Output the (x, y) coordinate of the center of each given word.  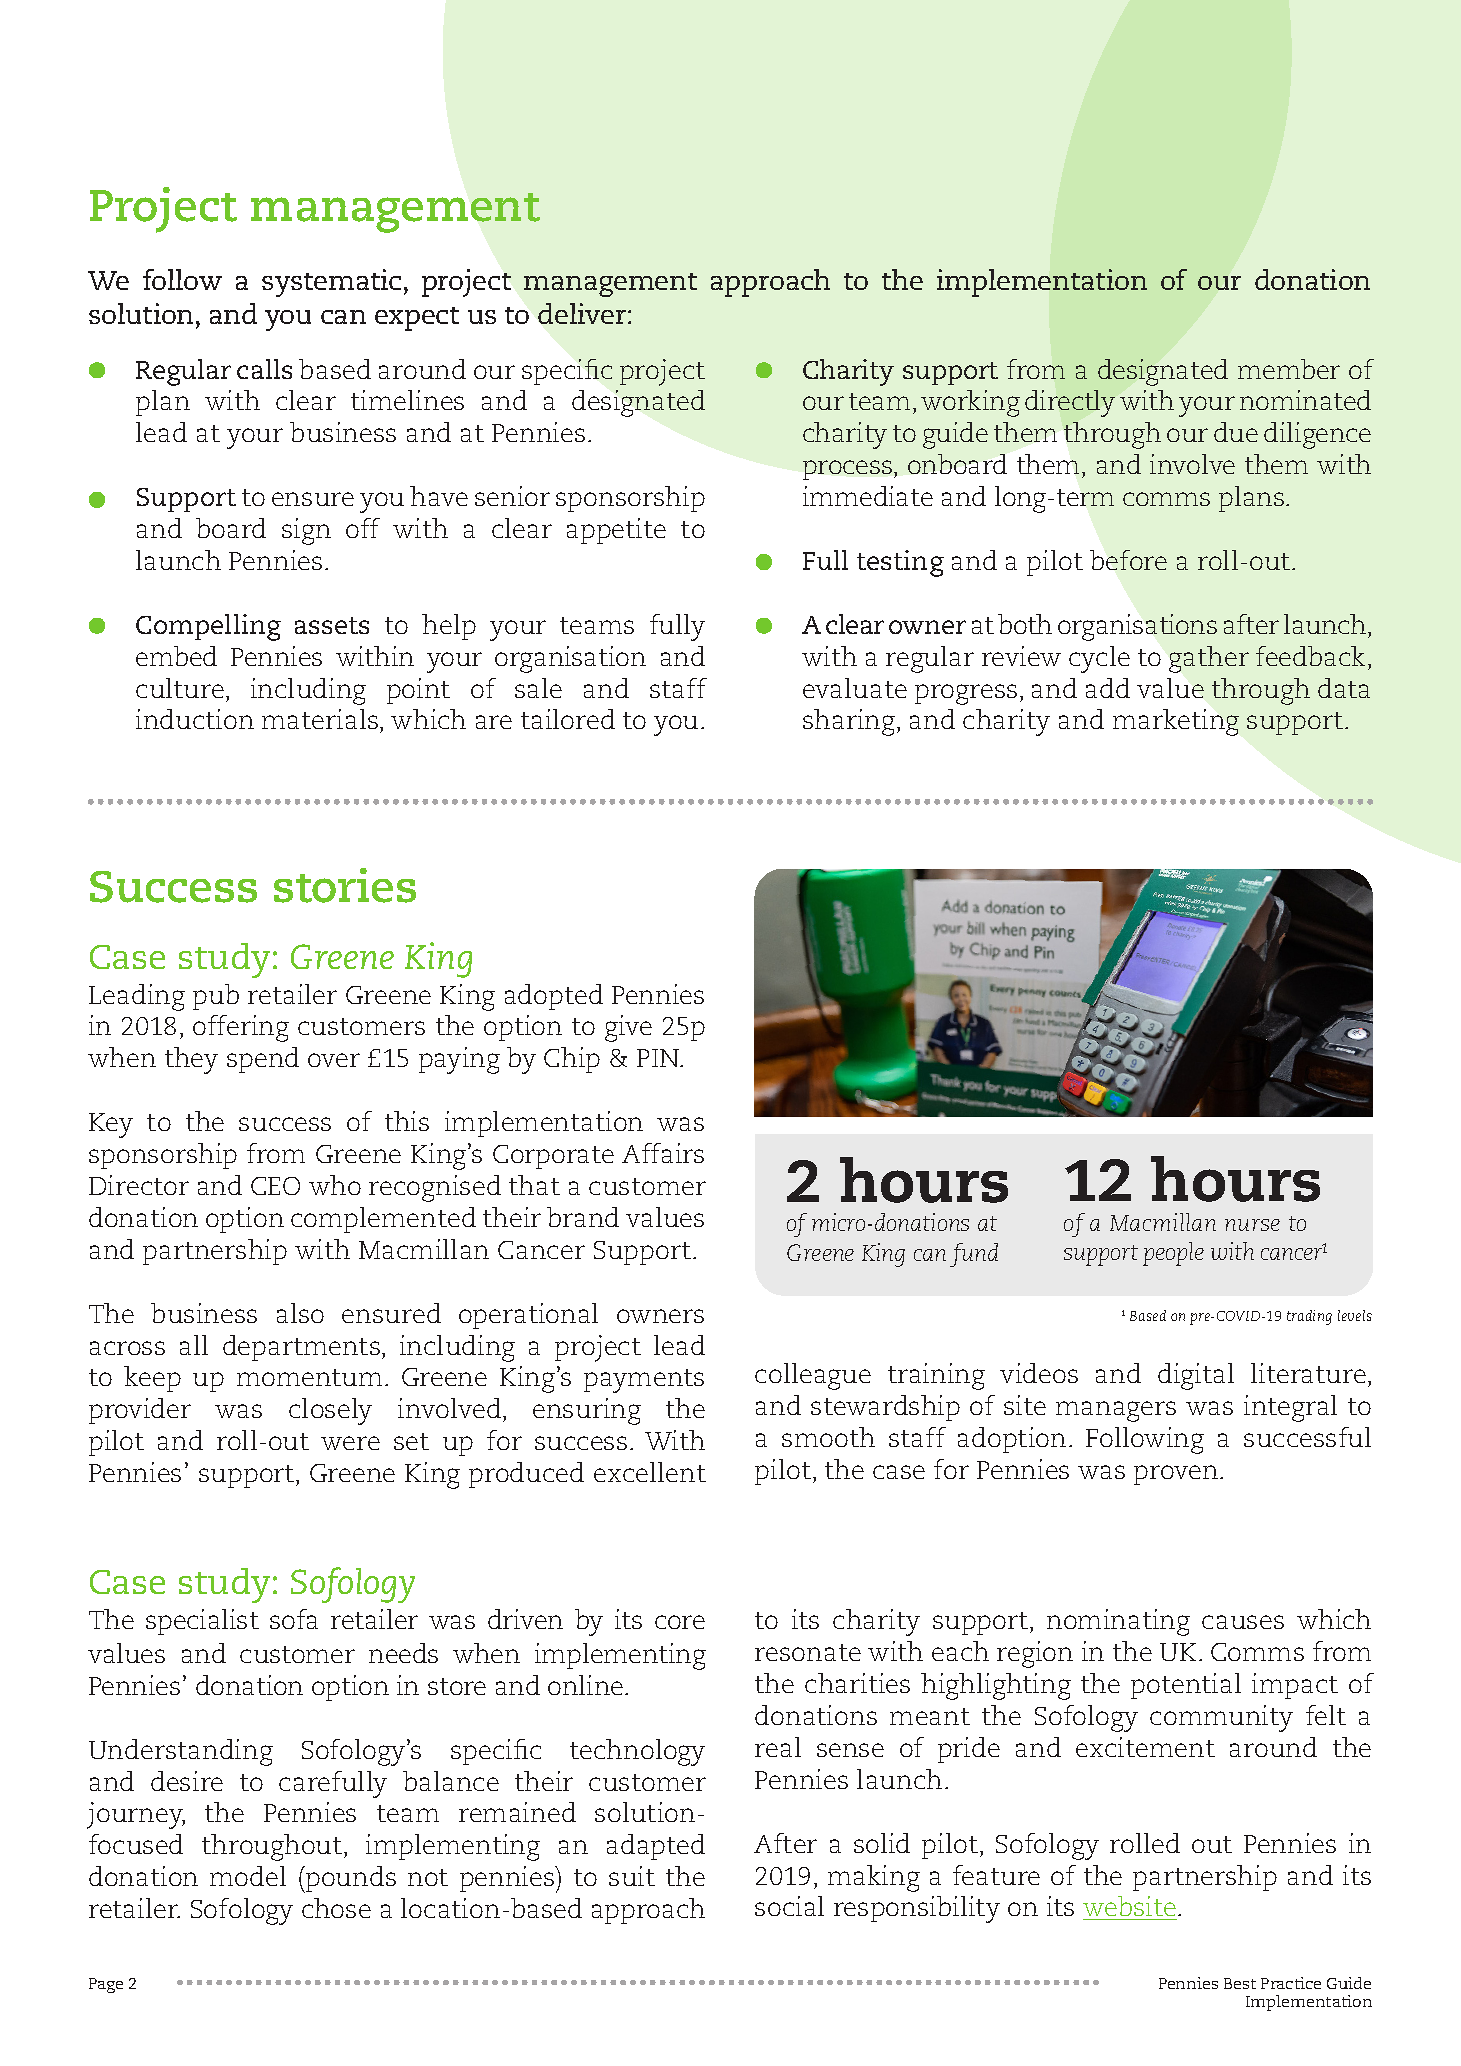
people (1173, 1254)
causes (1243, 1622)
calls (264, 369)
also (300, 1313)
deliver (583, 313)
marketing (1176, 722)
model (248, 1876)
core (680, 1622)
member (1289, 369)
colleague (813, 1376)
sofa (294, 1619)
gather (1209, 659)
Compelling (208, 627)
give (628, 1028)
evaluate (855, 688)
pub (216, 997)
